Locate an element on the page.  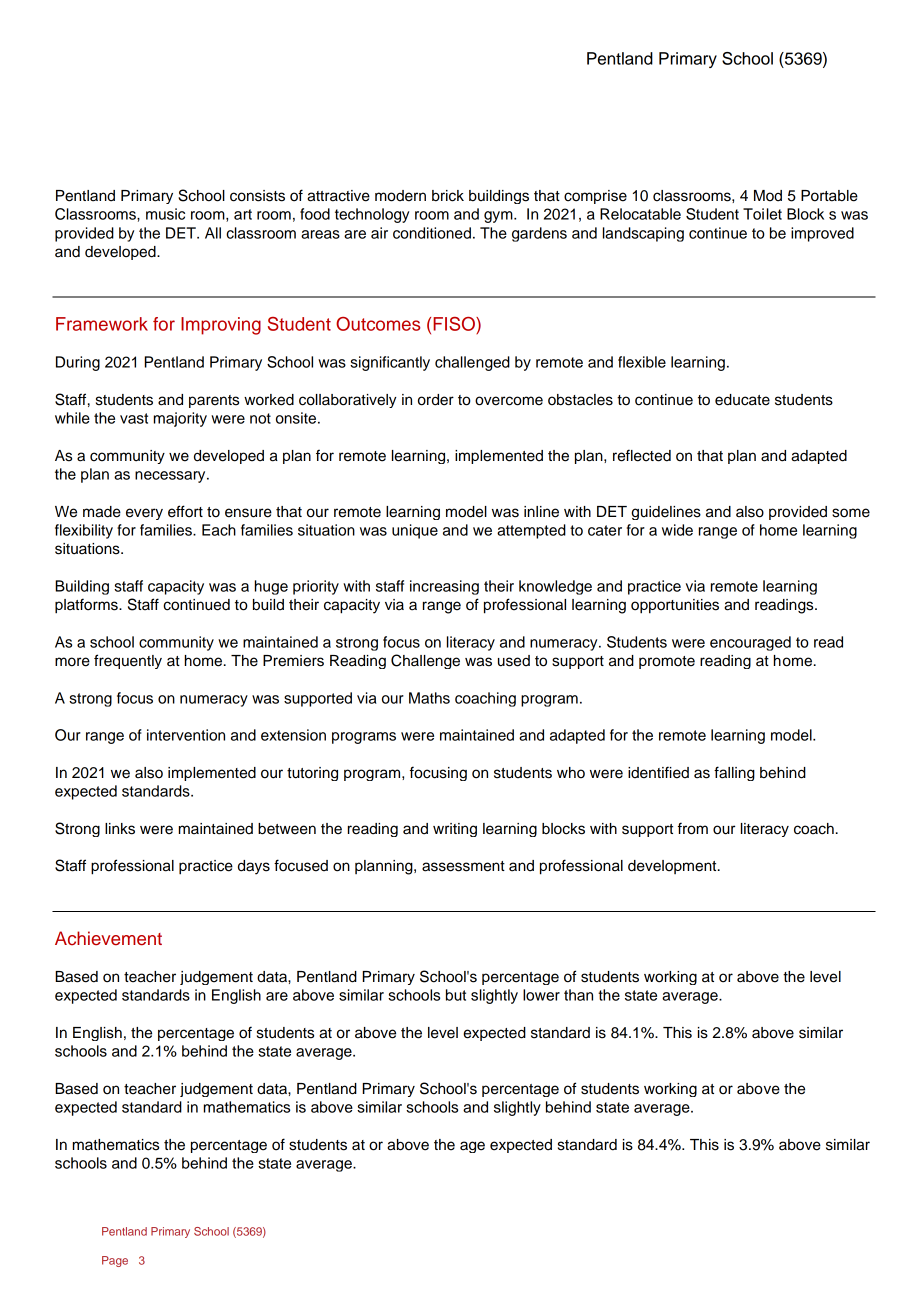
than is located at coordinates (578, 995).
